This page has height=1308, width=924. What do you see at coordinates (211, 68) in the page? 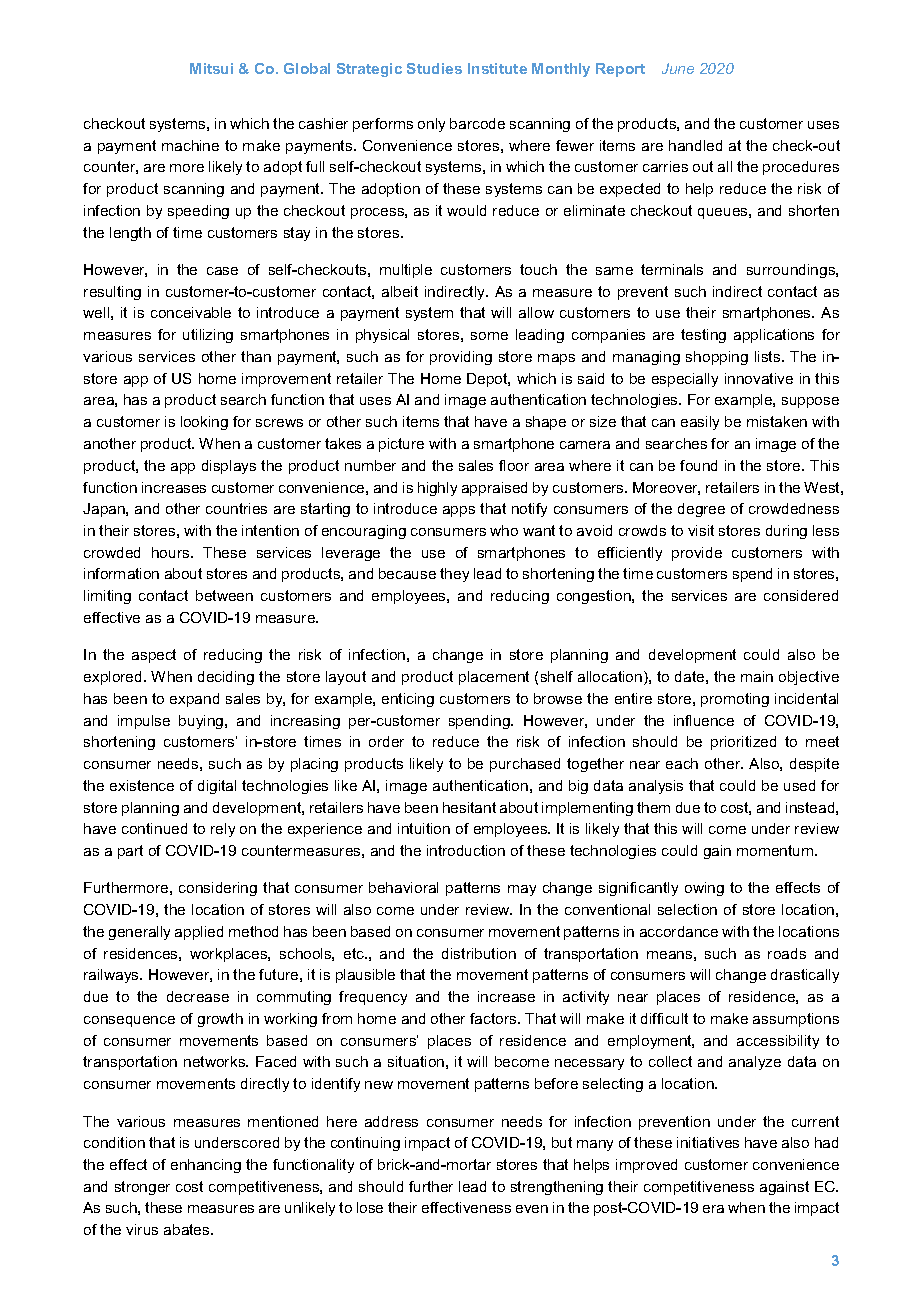
I see `Mitsui` at bounding box center [211, 68].
